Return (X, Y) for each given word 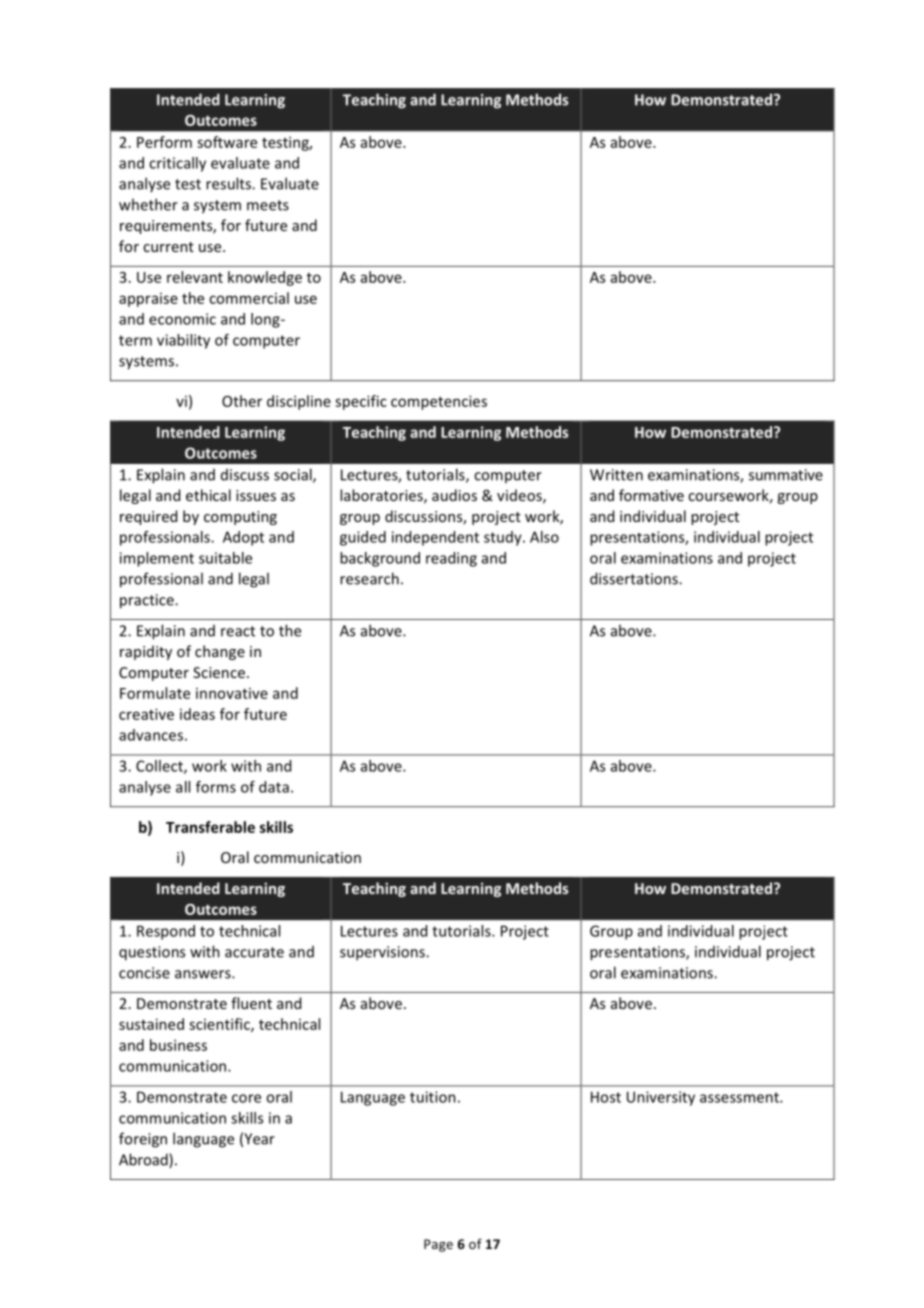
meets (268, 205)
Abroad (144, 1160)
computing (240, 518)
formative (651, 495)
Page (438, 1245)
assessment (740, 1097)
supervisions (383, 953)
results (229, 183)
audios (454, 495)
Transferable (210, 827)
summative (786, 475)
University (661, 1098)
